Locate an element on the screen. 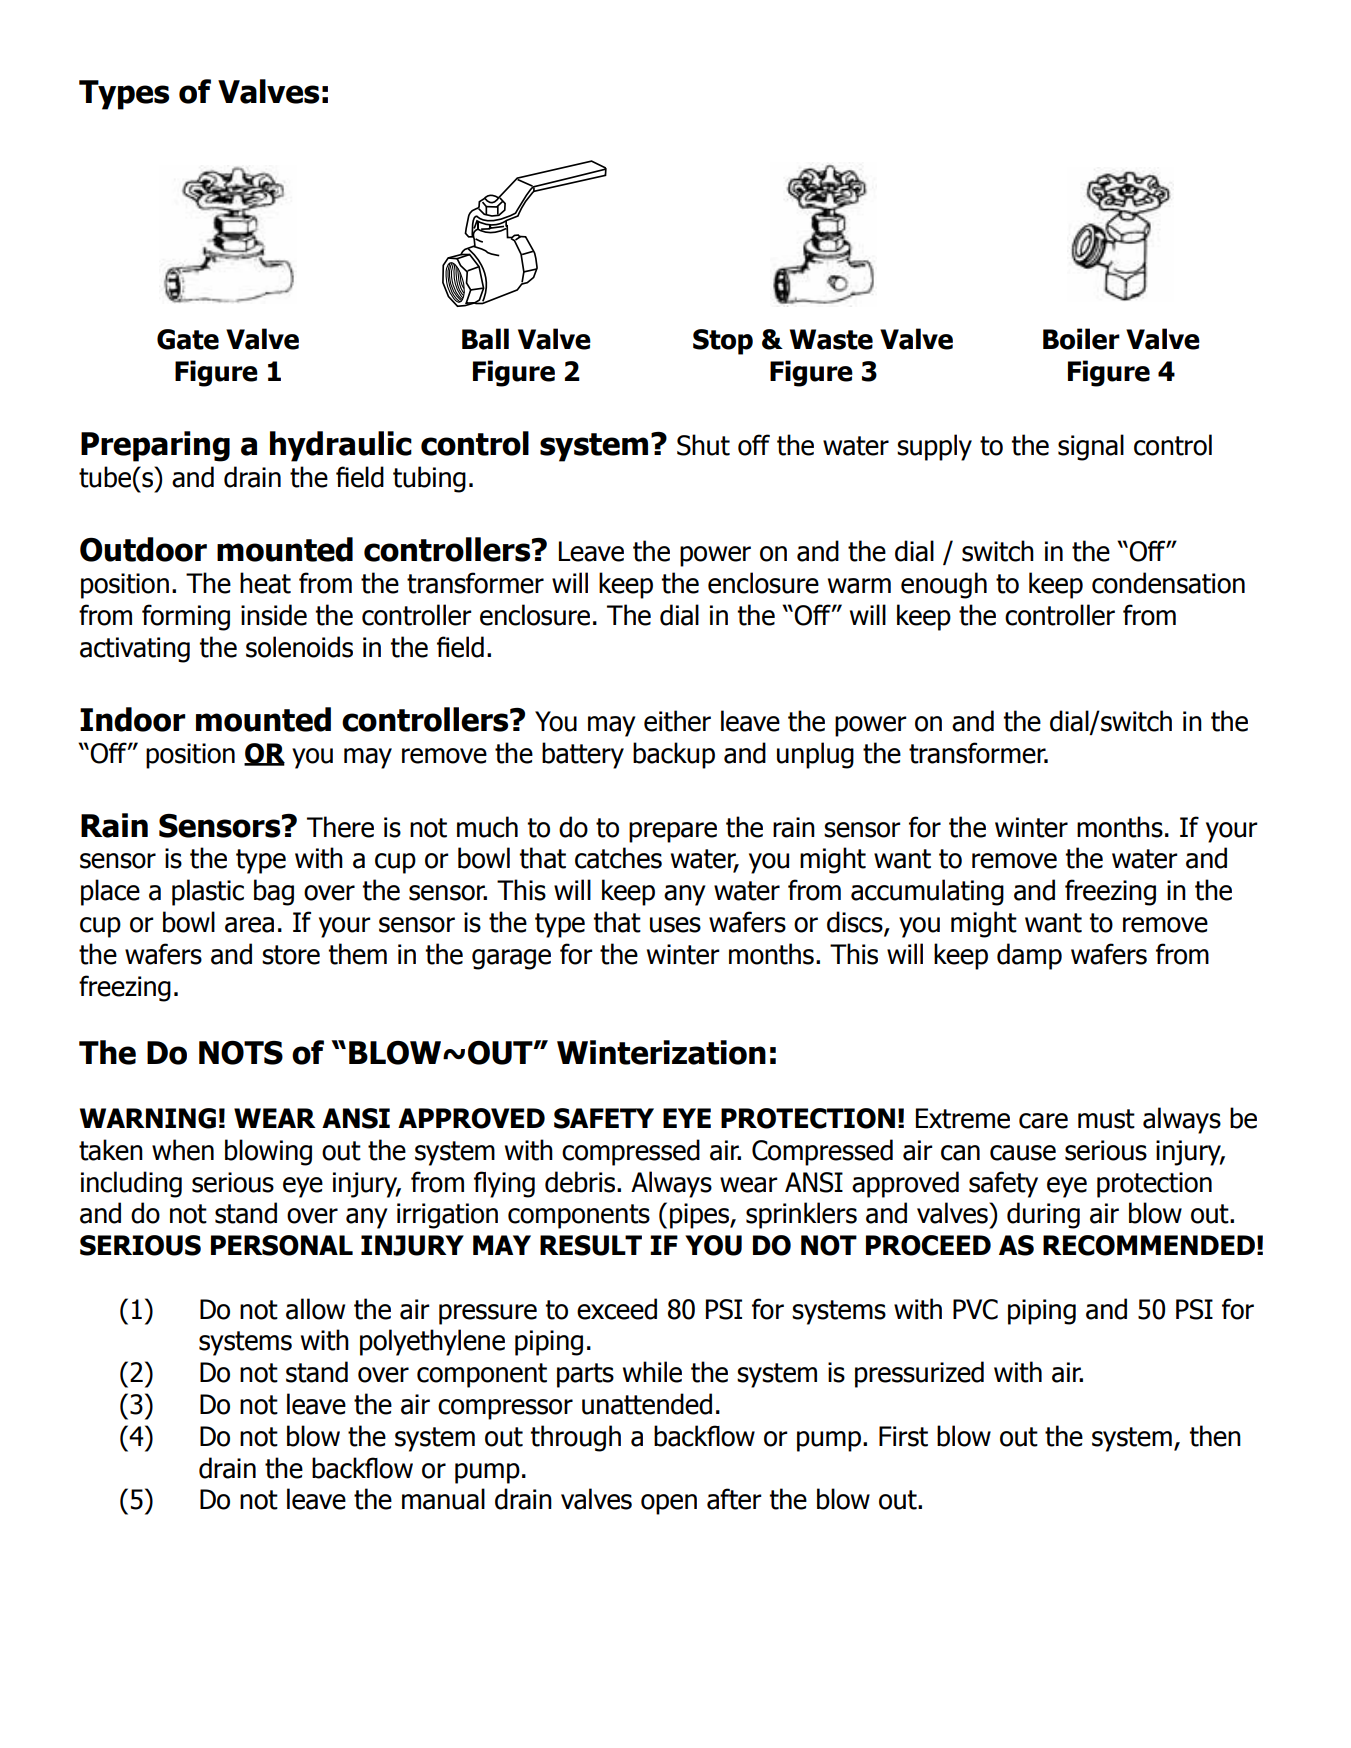  backup is located at coordinates (674, 755).
